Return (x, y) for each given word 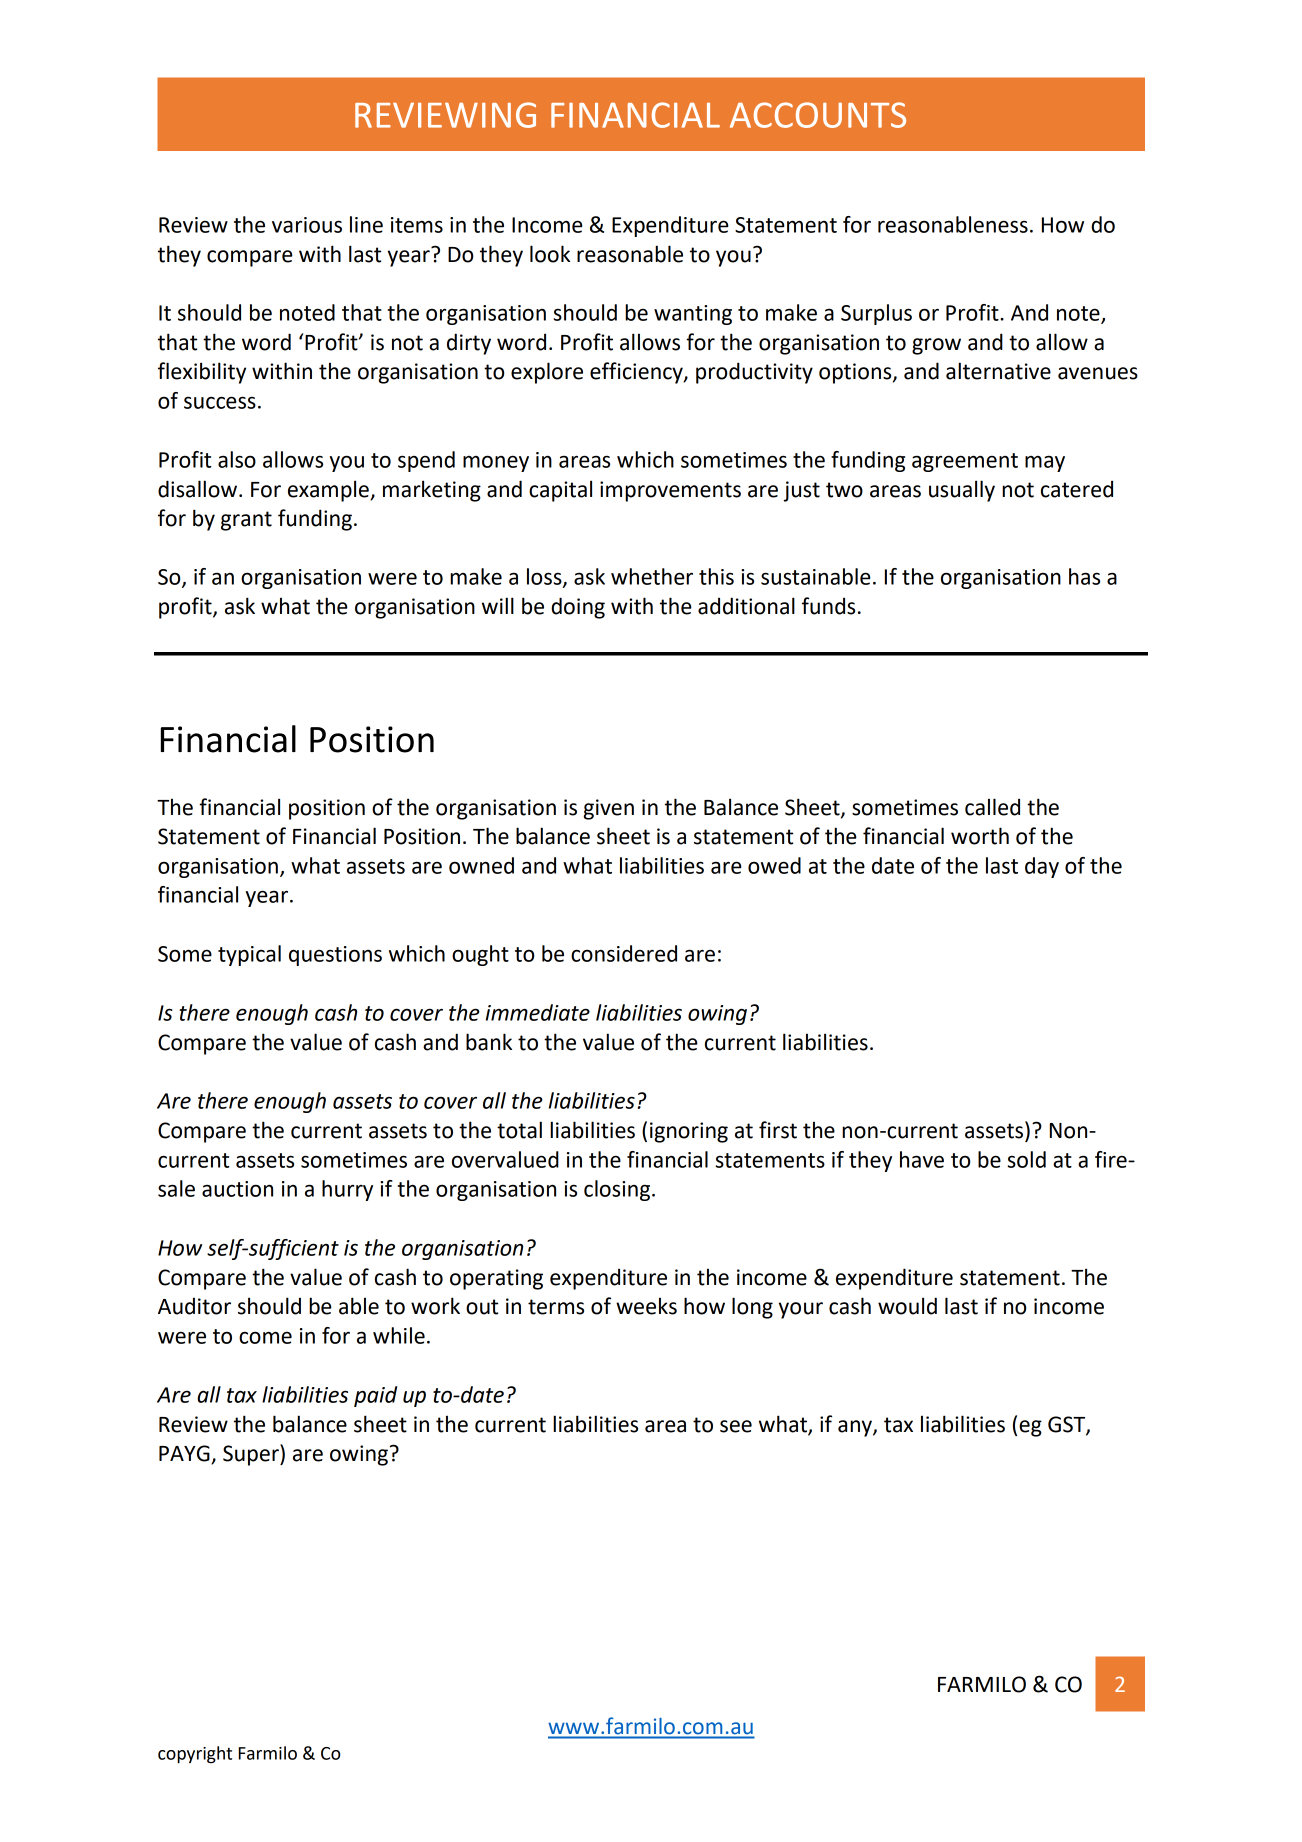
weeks (646, 1306)
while (399, 1335)
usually (962, 491)
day (1042, 867)
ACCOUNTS (818, 115)
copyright (195, 1755)
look (550, 254)
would (907, 1306)
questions (335, 956)
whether (652, 576)
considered (624, 953)
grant (246, 521)
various (307, 225)
